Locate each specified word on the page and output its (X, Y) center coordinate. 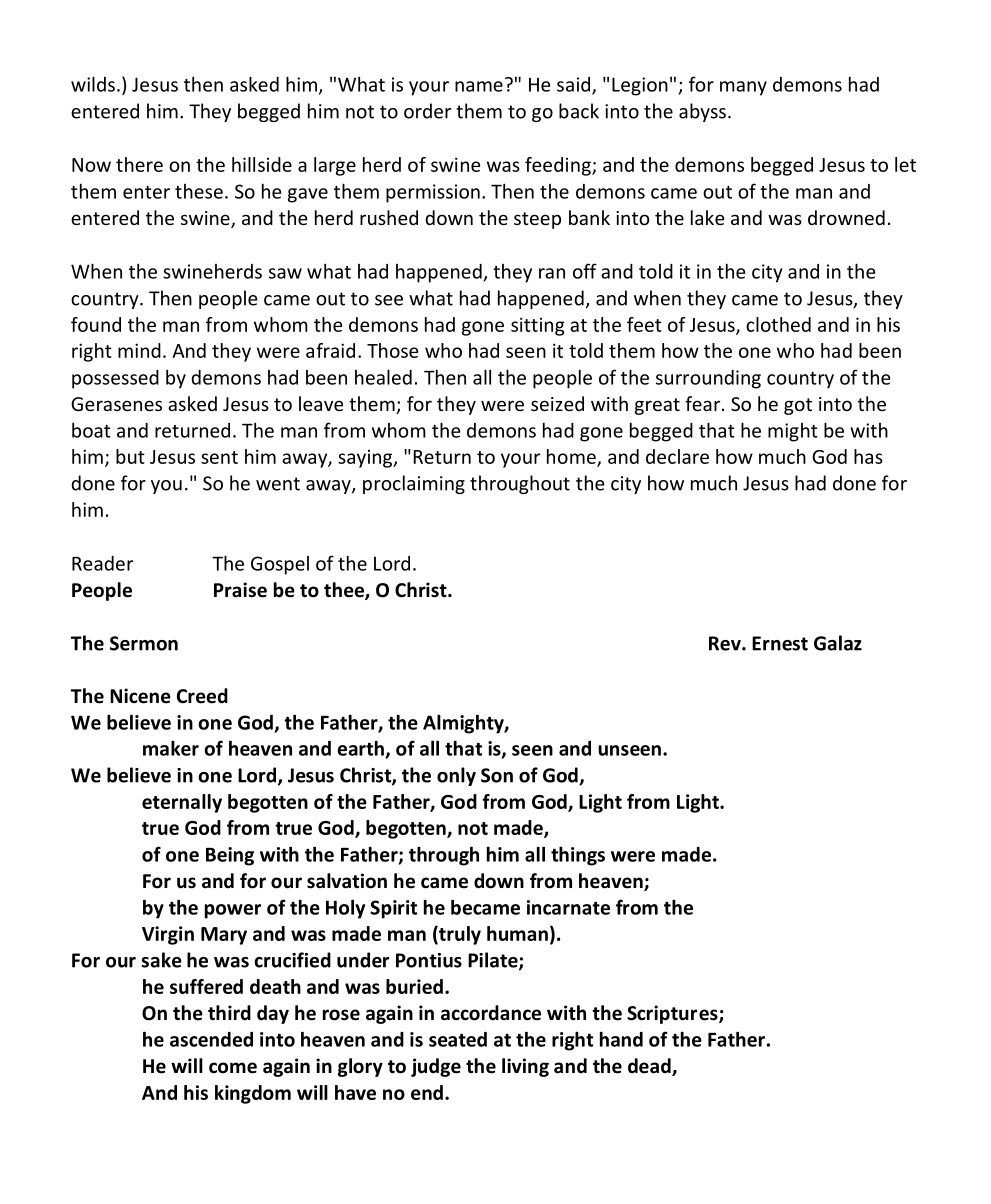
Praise (240, 590)
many (743, 88)
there (139, 164)
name (479, 86)
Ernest (780, 643)
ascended (211, 1039)
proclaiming (414, 484)
